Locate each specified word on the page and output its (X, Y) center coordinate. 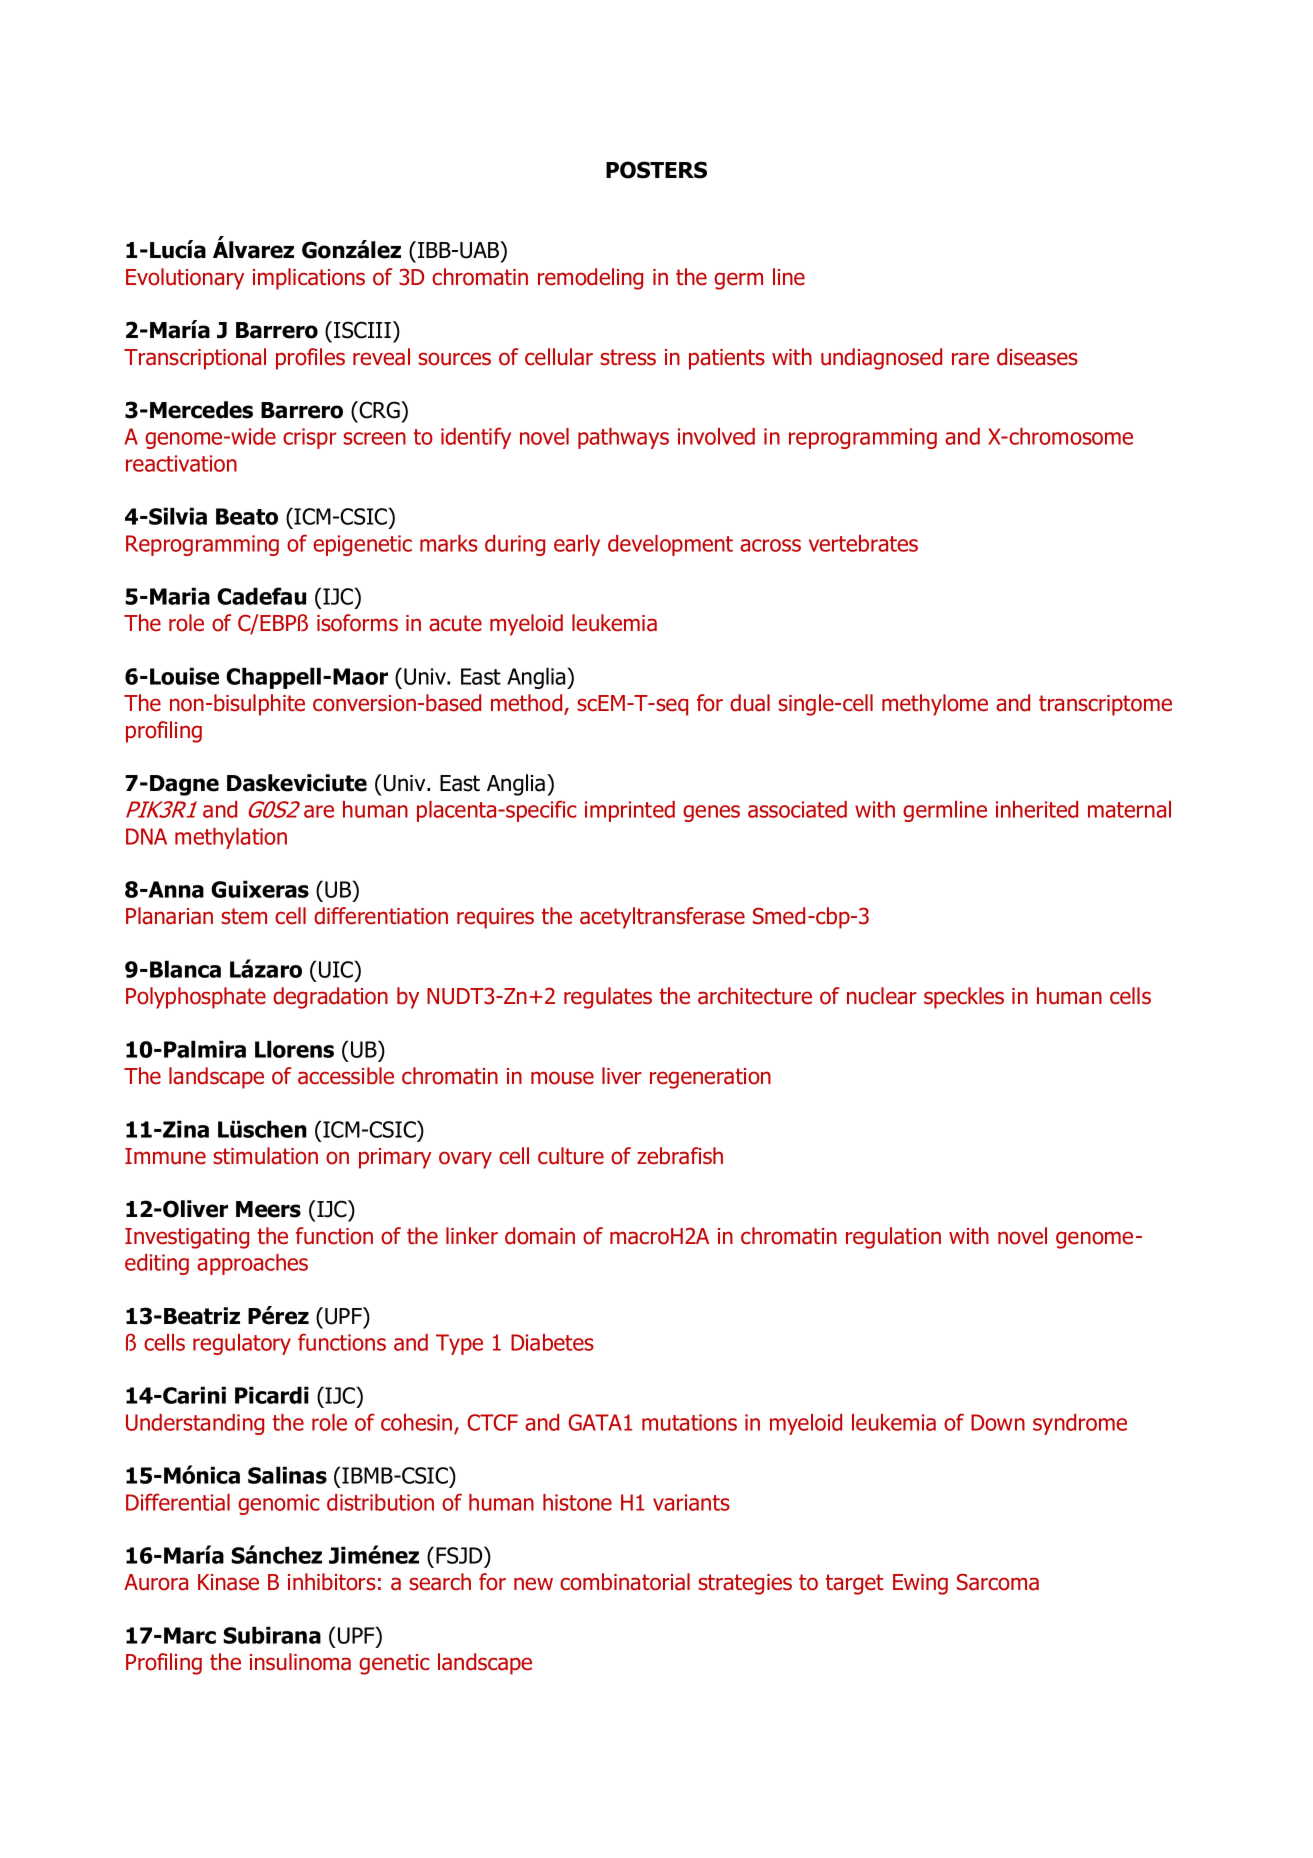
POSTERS (656, 170)
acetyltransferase (662, 918)
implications (309, 279)
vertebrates (863, 543)
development (670, 545)
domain (540, 1236)
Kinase (228, 1582)
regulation (893, 1238)
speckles (964, 998)
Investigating (187, 1238)
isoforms (357, 623)
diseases (1037, 357)
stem (244, 916)
